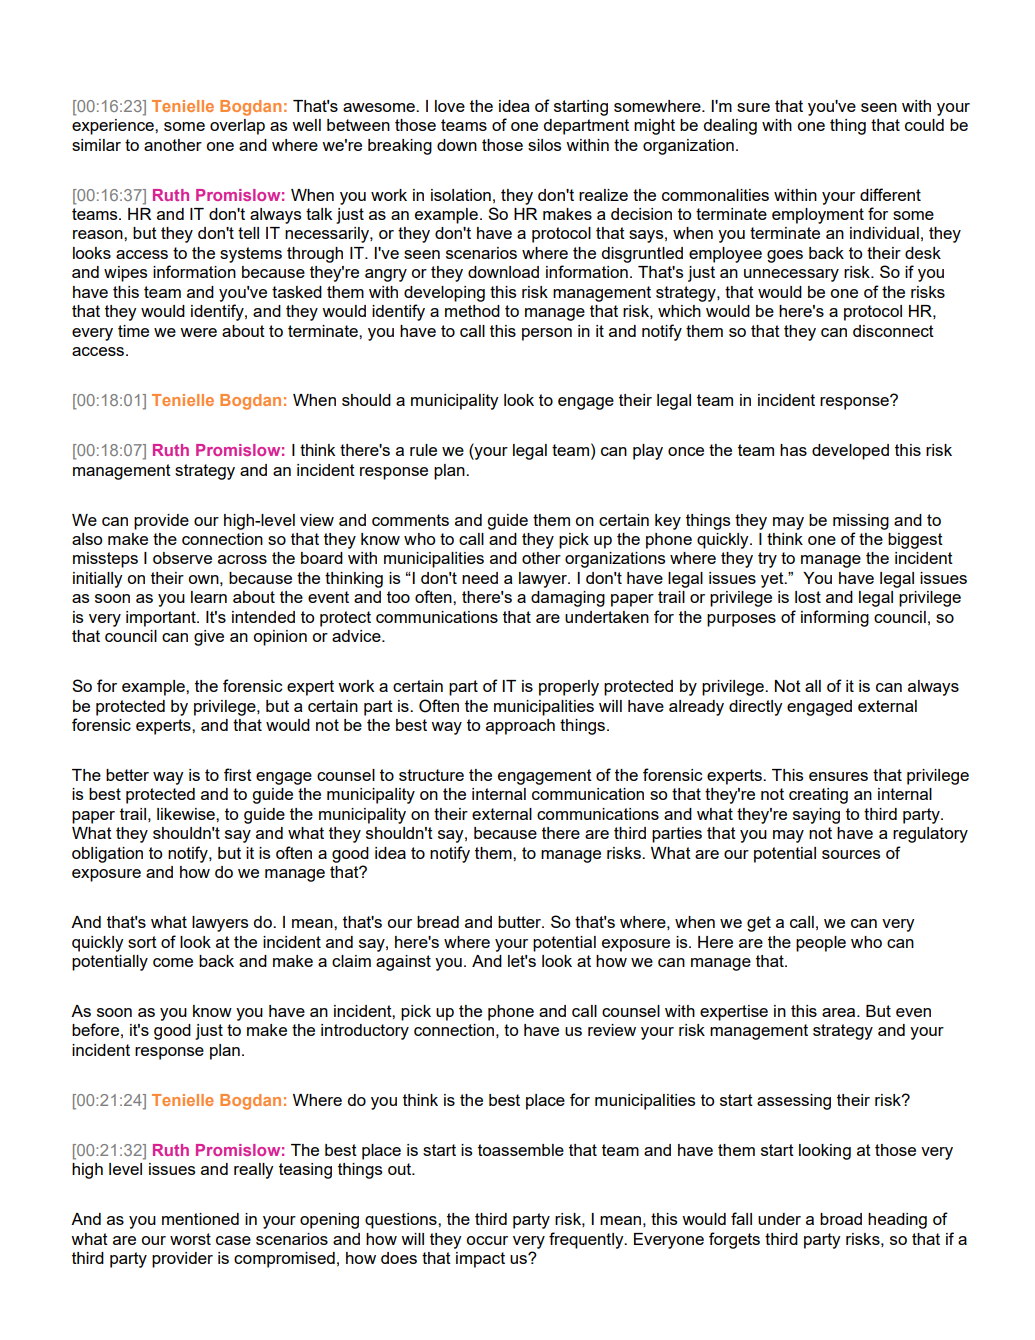  I want to click on directly, so click(756, 708).
